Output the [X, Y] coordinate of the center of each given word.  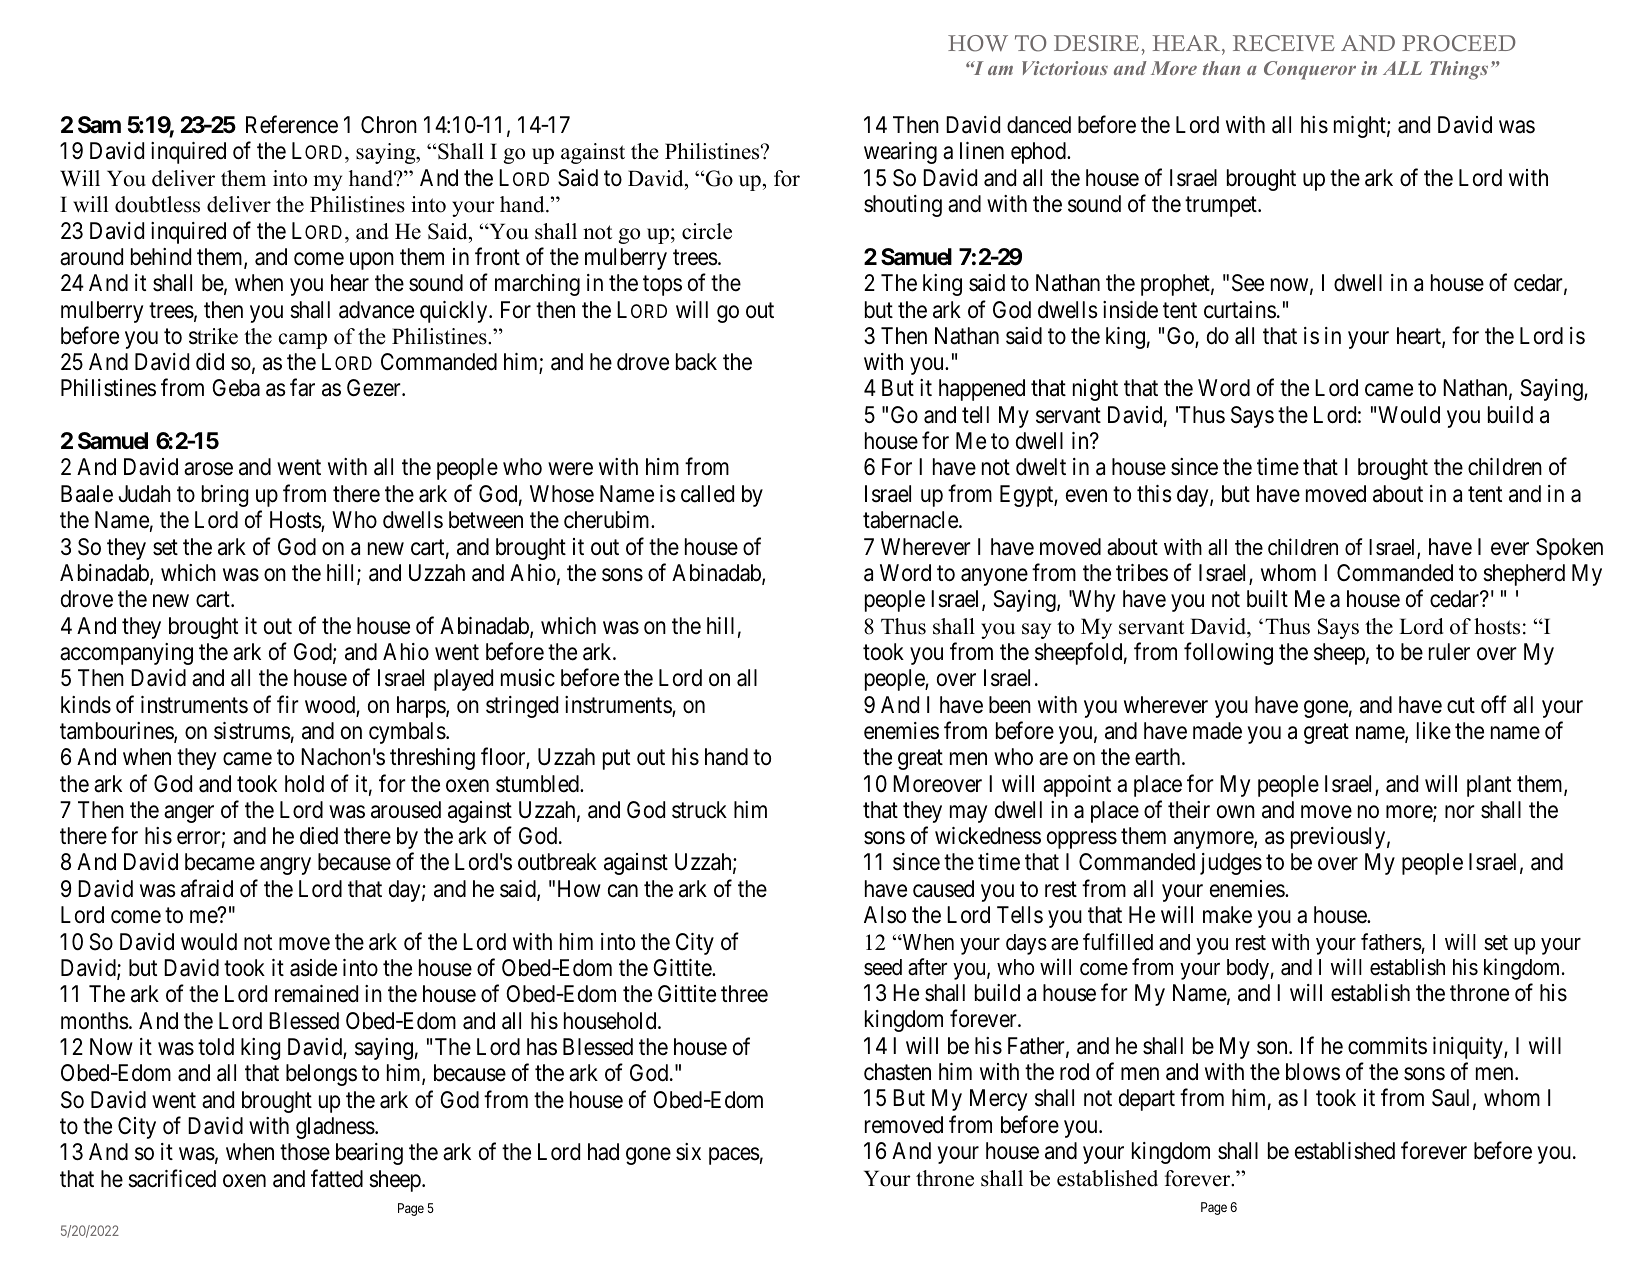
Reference [292, 125]
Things [1459, 70]
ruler [1449, 652]
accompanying [126, 654]
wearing [900, 153]
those [305, 1152]
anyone [994, 577]
